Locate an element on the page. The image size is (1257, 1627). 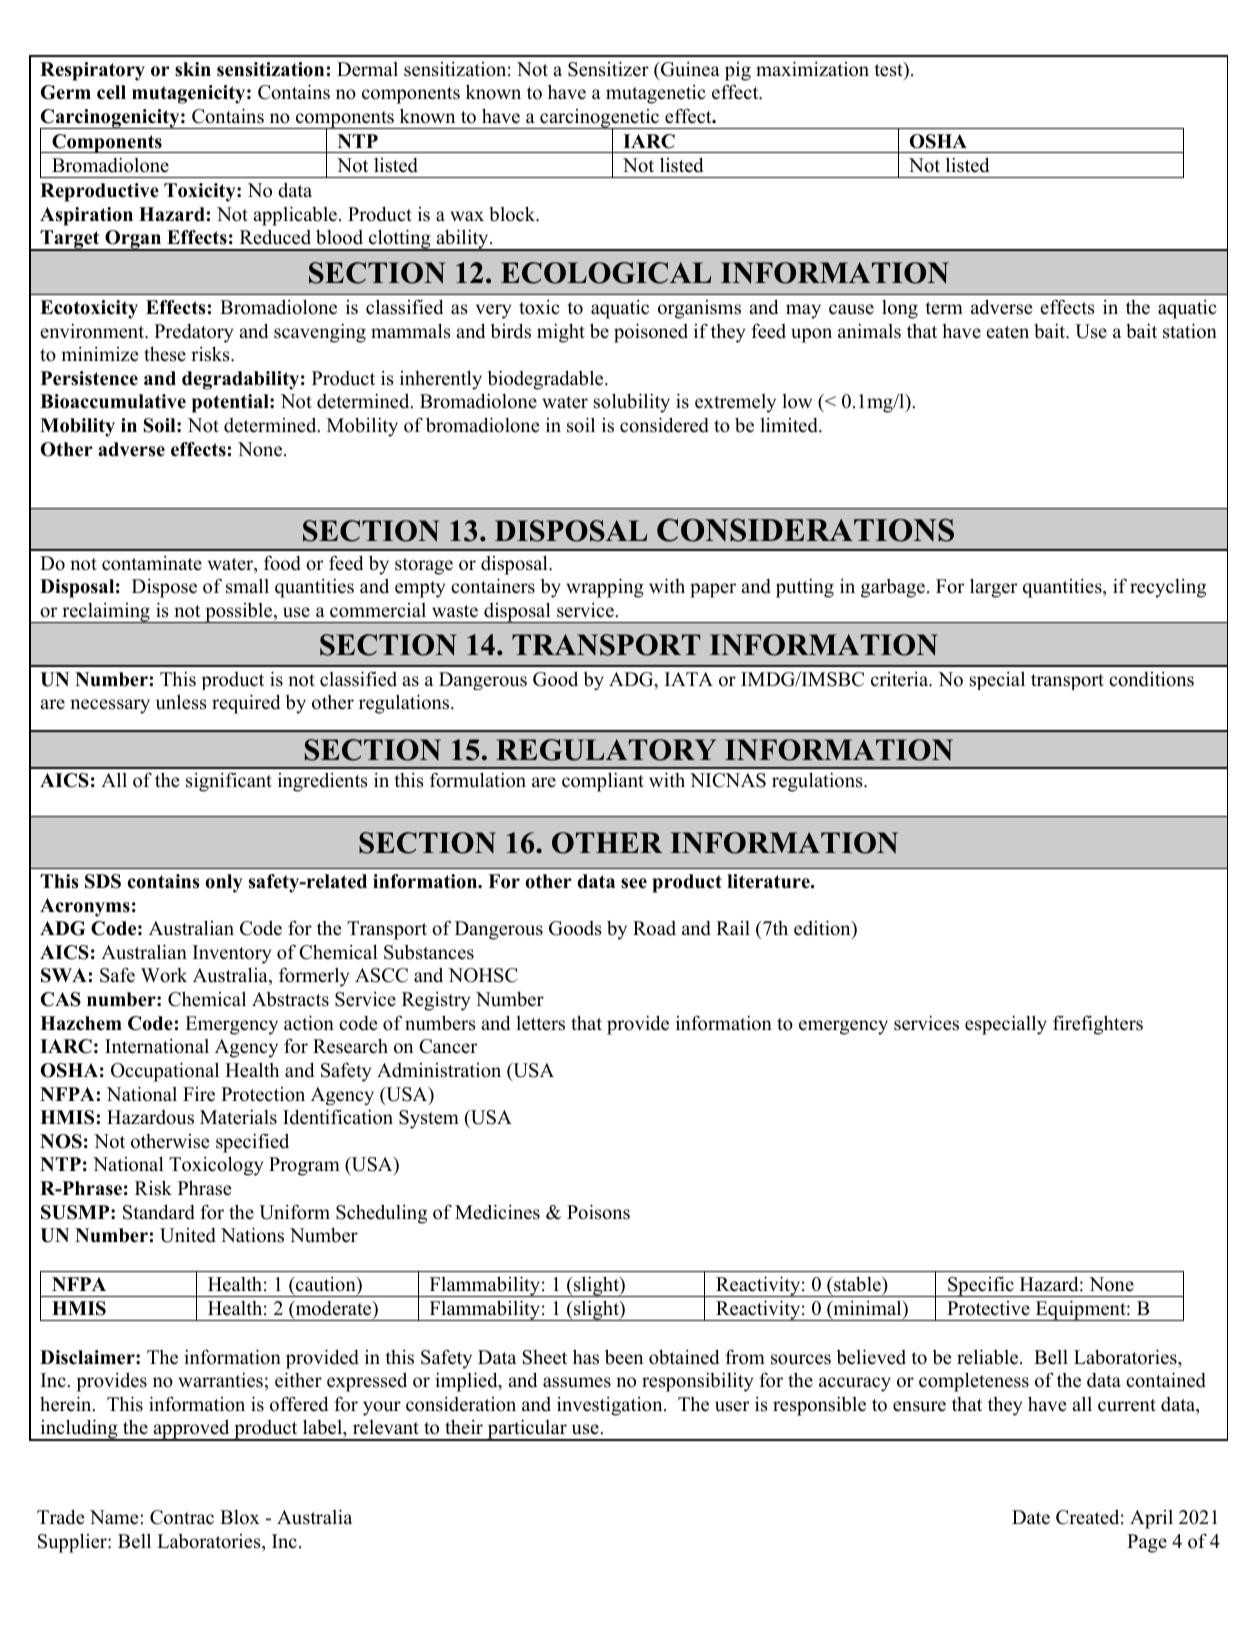
Guinea is located at coordinates (689, 69).
